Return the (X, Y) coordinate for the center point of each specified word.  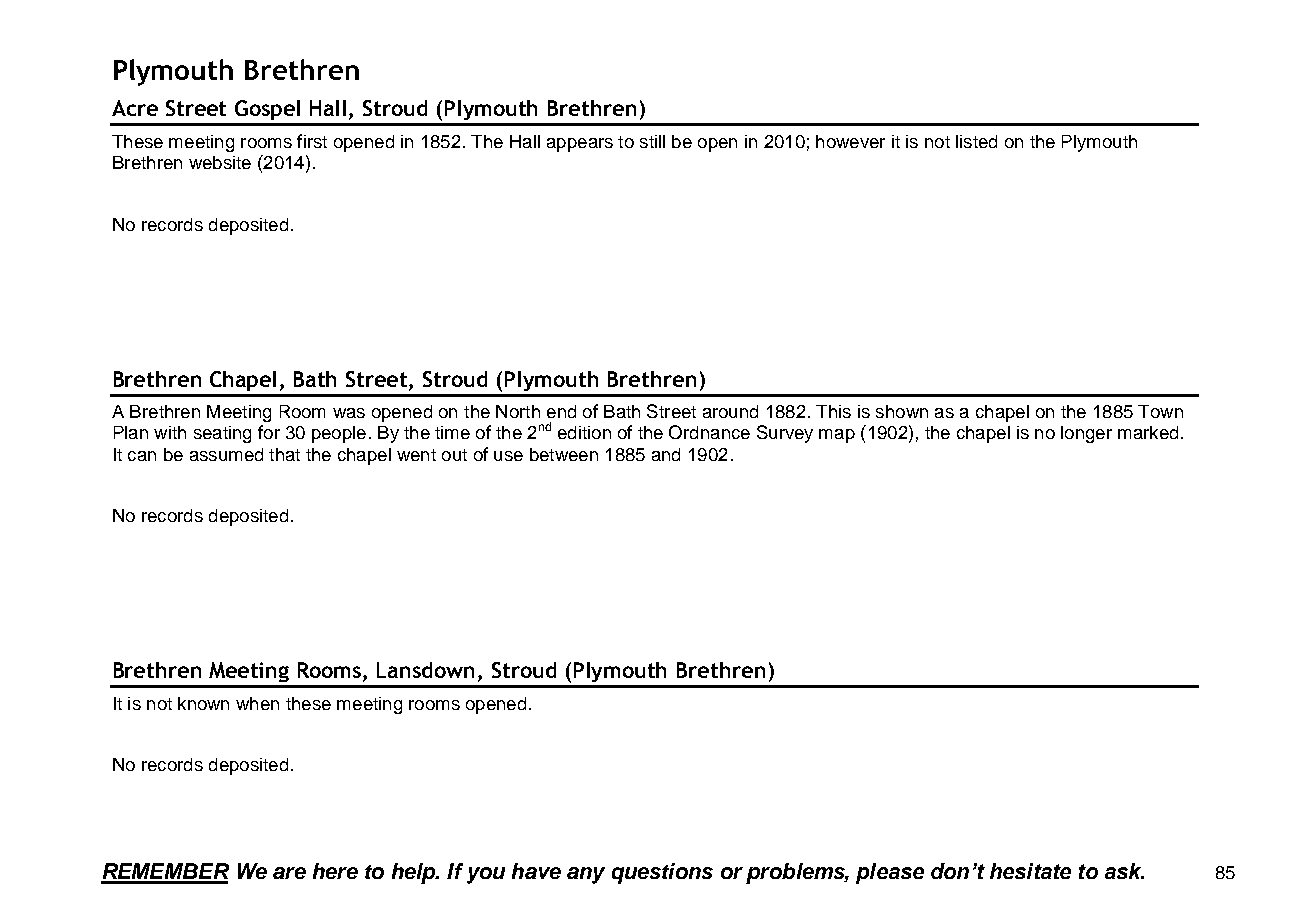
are (289, 873)
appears (580, 145)
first (312, 141)
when (257, 703)
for (269, 432)
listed (976, 141)
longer (1086, 434)
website (220, 162)
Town (1160, 411)
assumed (226, 454)
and (666, 454)
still (652, 141)
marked (1148, 432)
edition (584, 432)
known (203, 703)
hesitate (1030, 871)
